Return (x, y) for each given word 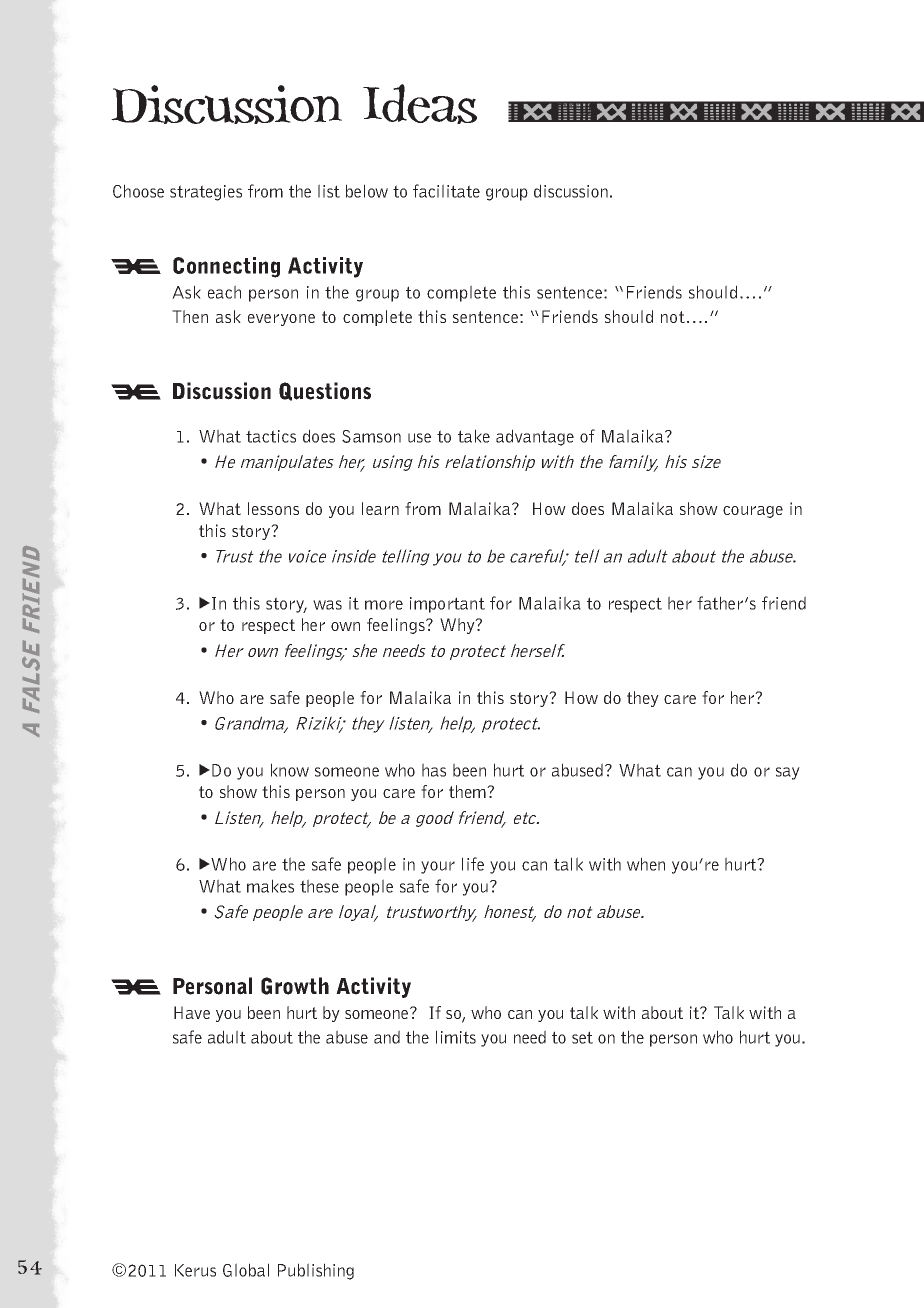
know (290, 770)
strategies (206, 193)
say (788, 773)
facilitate (446, 191)
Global (246, 1270)
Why (458, 626)
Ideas (420, 104)
